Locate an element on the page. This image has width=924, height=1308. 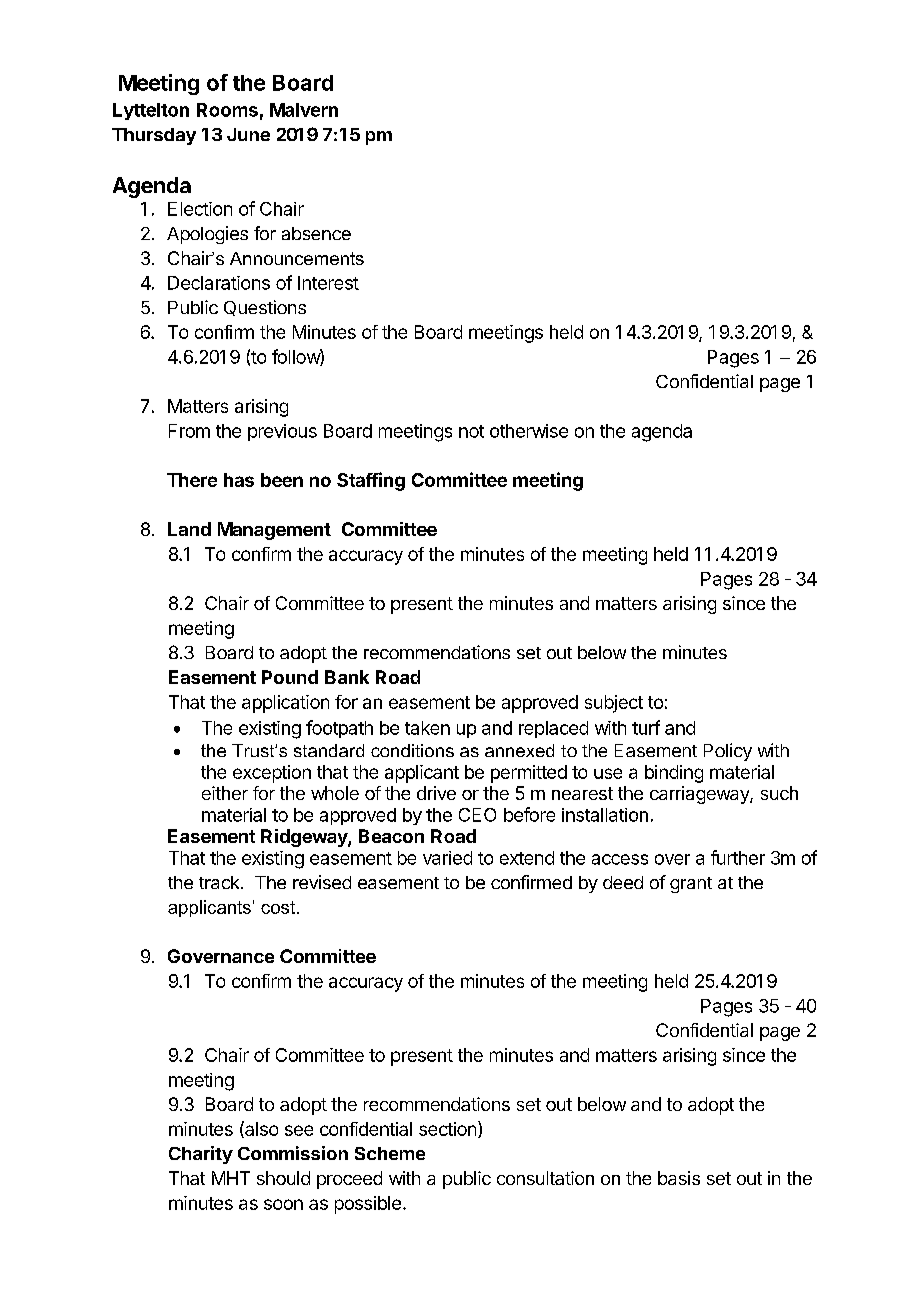
grant is located at coordinates (691, 885).
